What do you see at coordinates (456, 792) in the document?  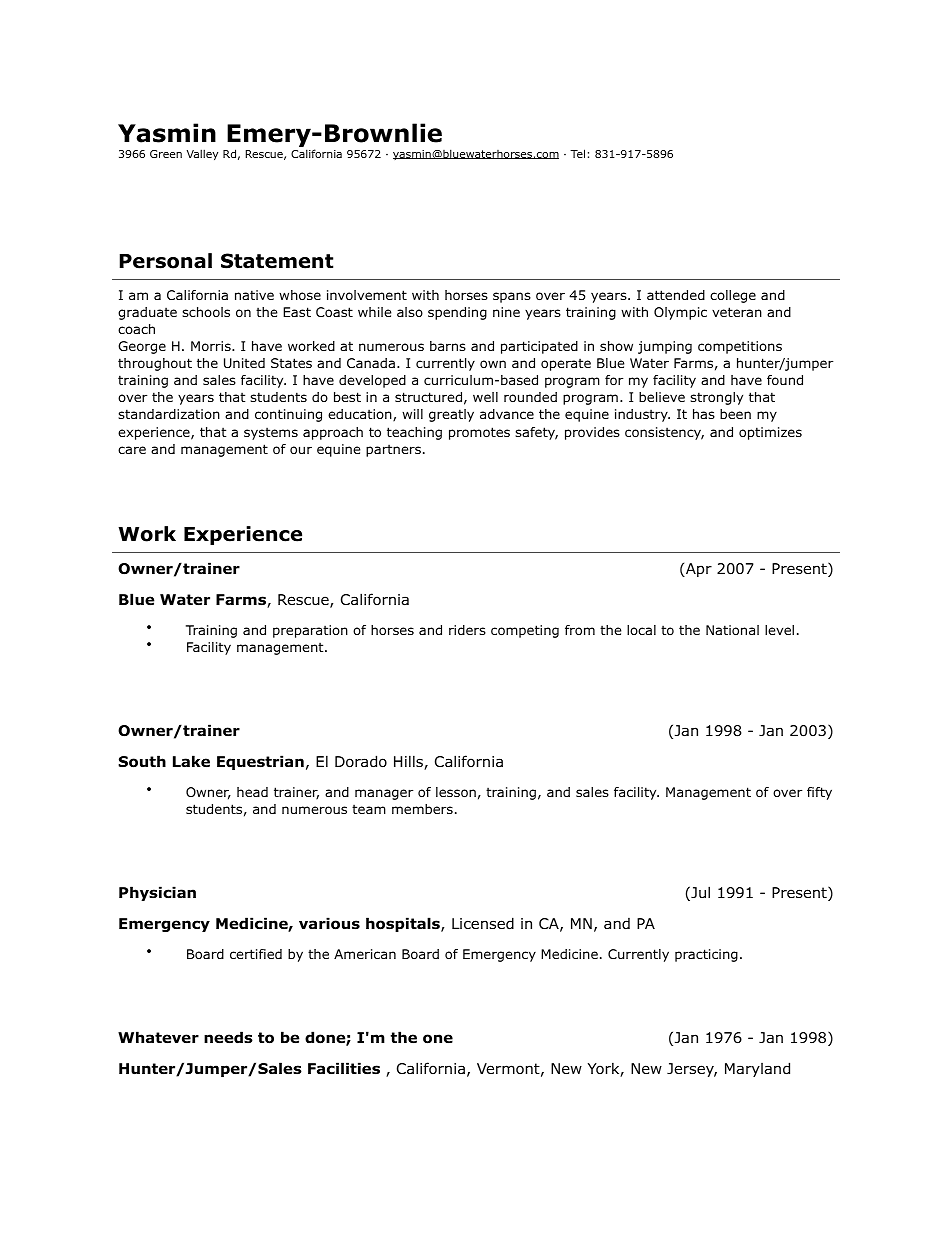 I see `lesson` at bounding box center [456, 792].
